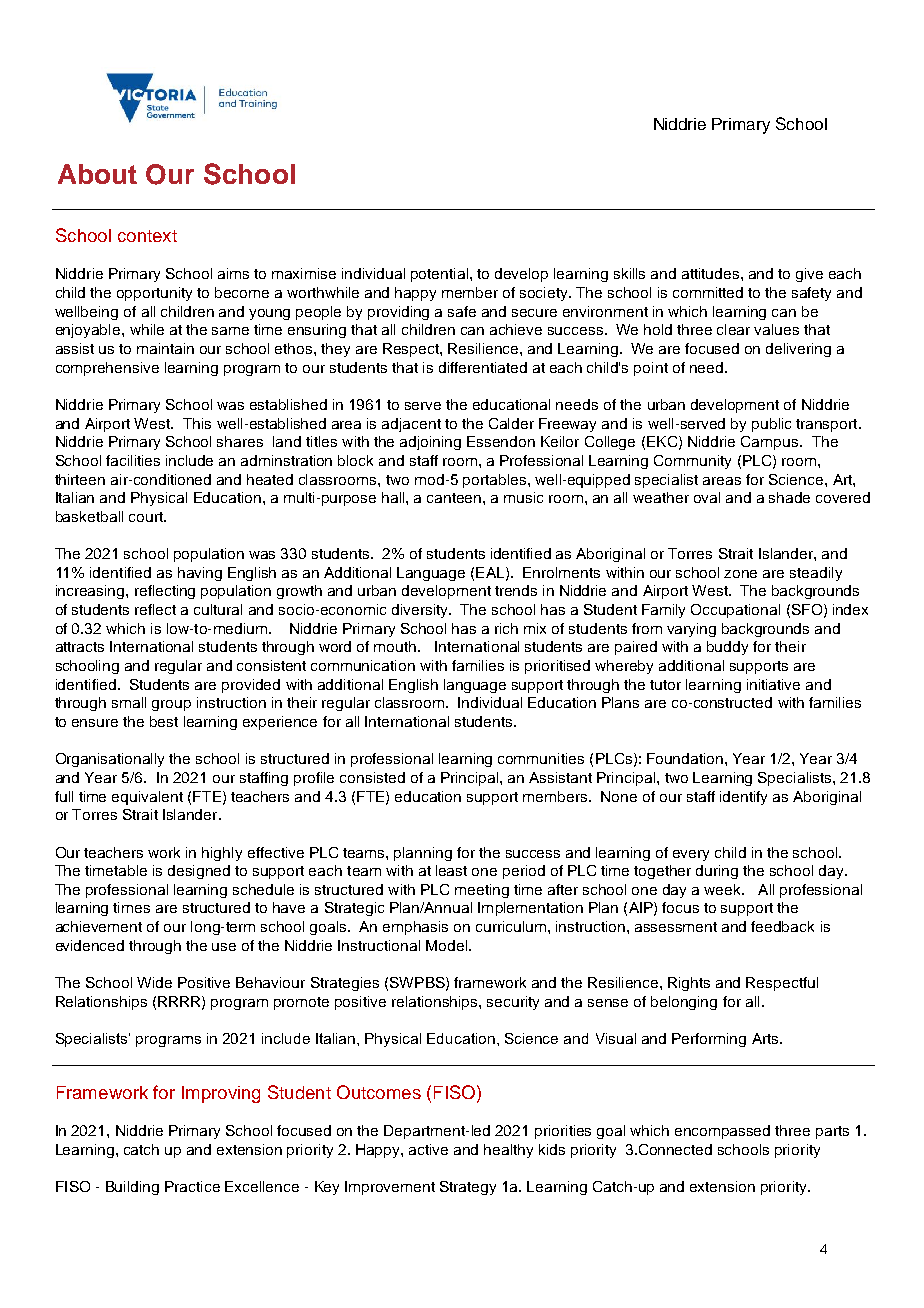 Image resolution: width=924 pixels, height=1308 pixels. I want to click on facilities, so click(133, 460).
